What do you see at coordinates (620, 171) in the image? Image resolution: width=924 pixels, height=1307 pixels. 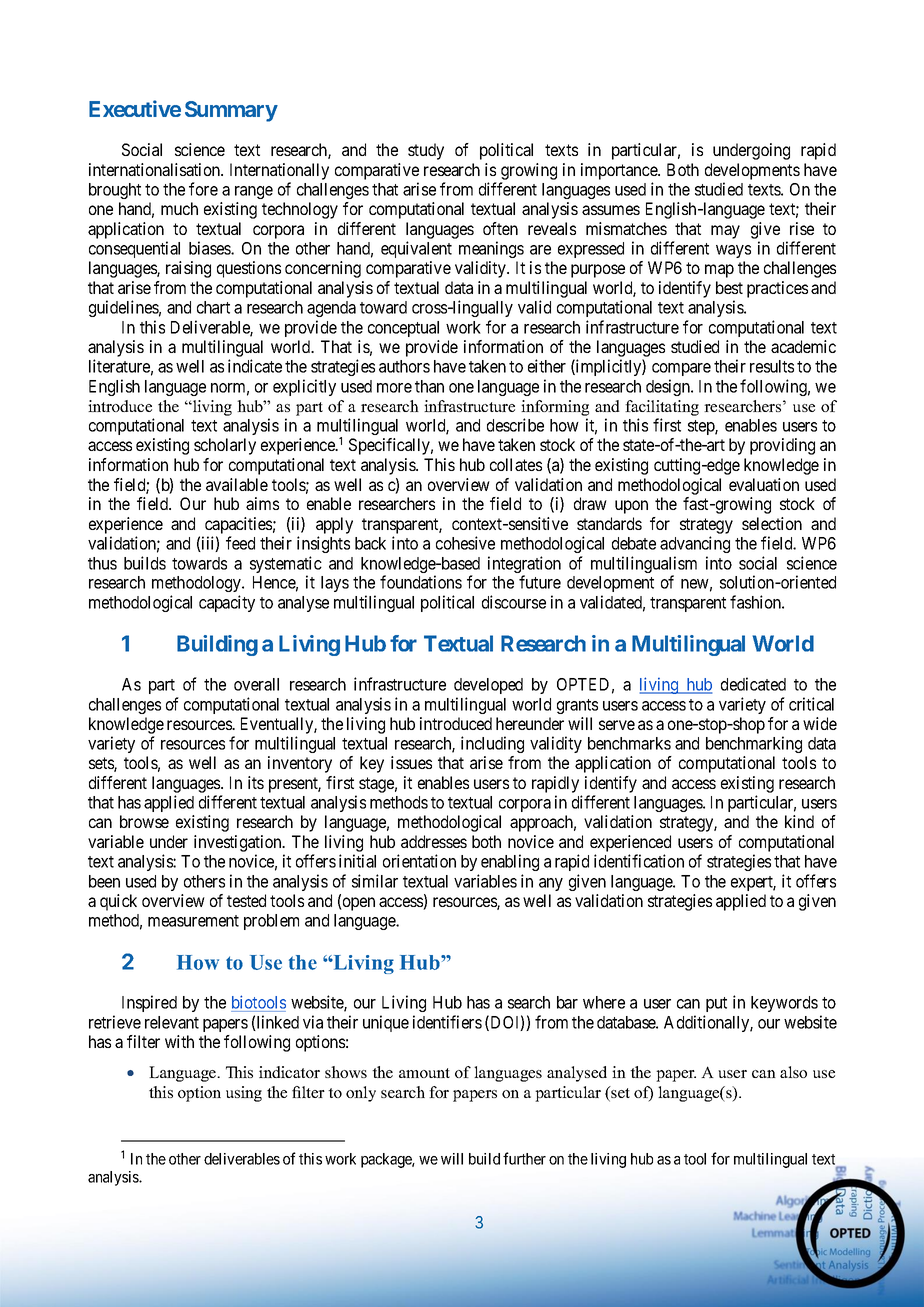 I see `importance` at bounding box center [620, 171].
